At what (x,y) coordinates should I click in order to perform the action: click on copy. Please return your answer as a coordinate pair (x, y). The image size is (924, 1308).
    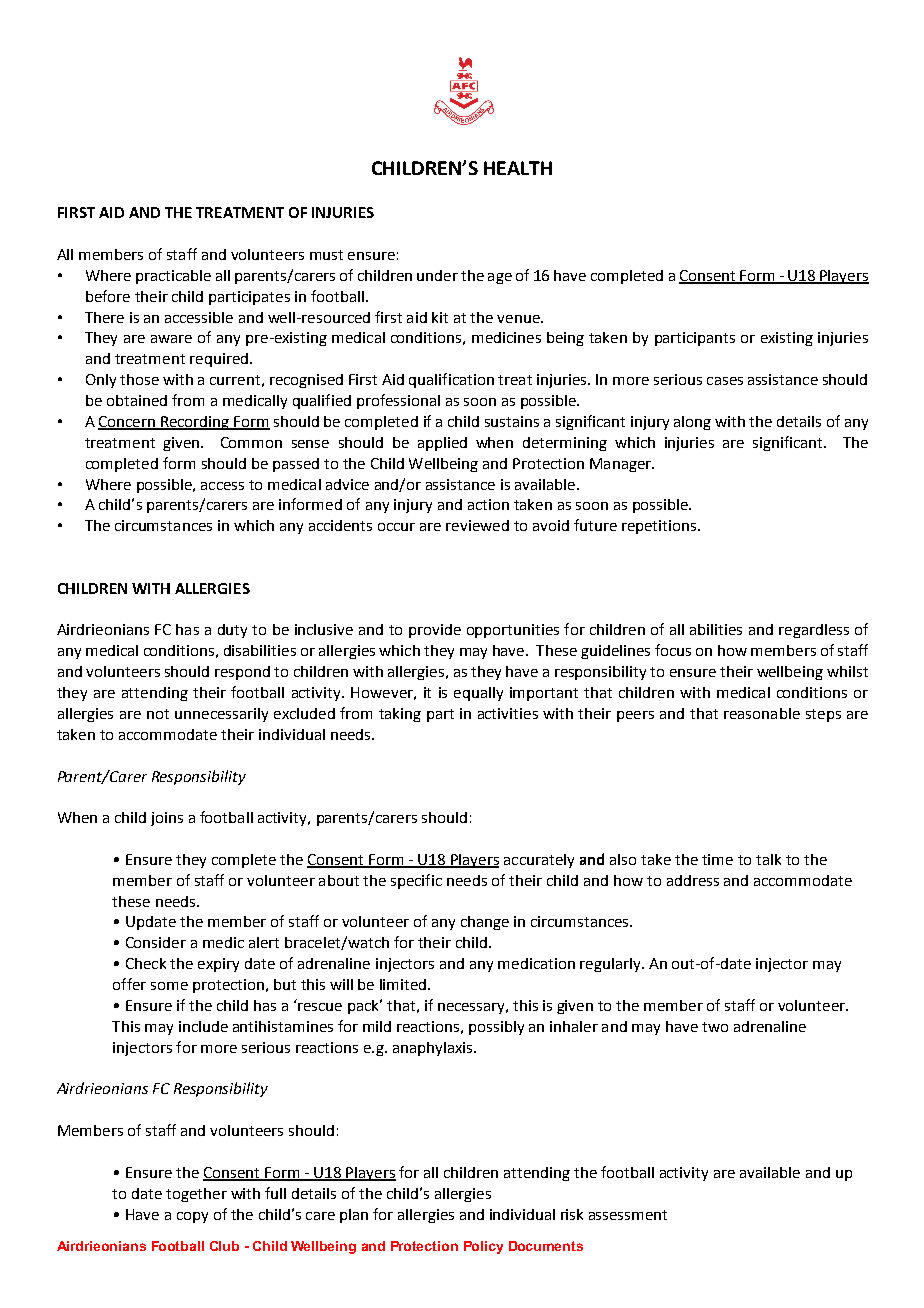
    Looking at the image, I should click on (192, 1217).
